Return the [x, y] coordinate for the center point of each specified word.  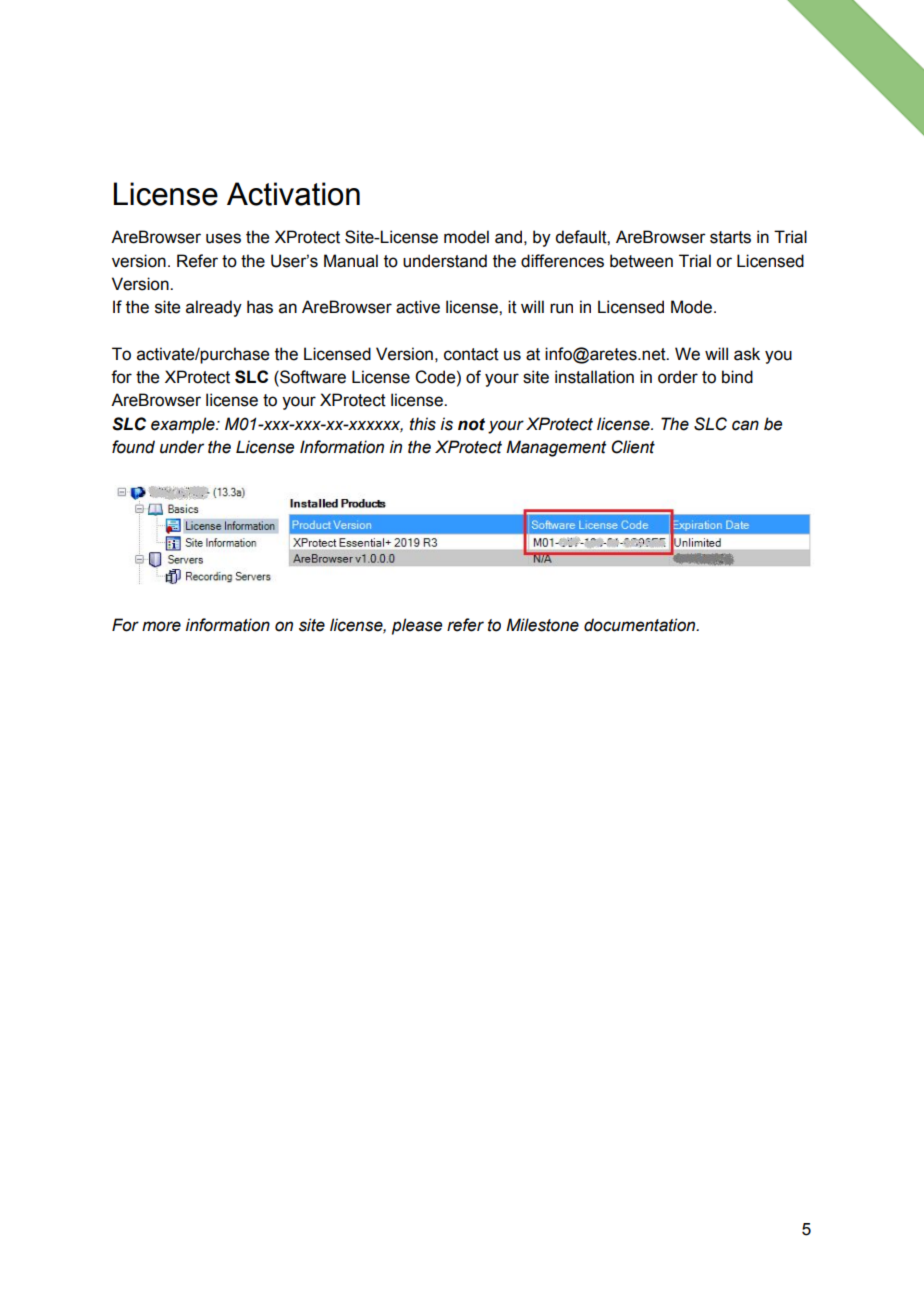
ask [747, 354]
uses [223, 238]
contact [471, 354]
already [214, 308]
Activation [293, 194]
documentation [641, 625]
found [133, 447]
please [417, 626]
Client [633, 447]
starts [730, 237]
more [161, 626]
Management [556, 448]
